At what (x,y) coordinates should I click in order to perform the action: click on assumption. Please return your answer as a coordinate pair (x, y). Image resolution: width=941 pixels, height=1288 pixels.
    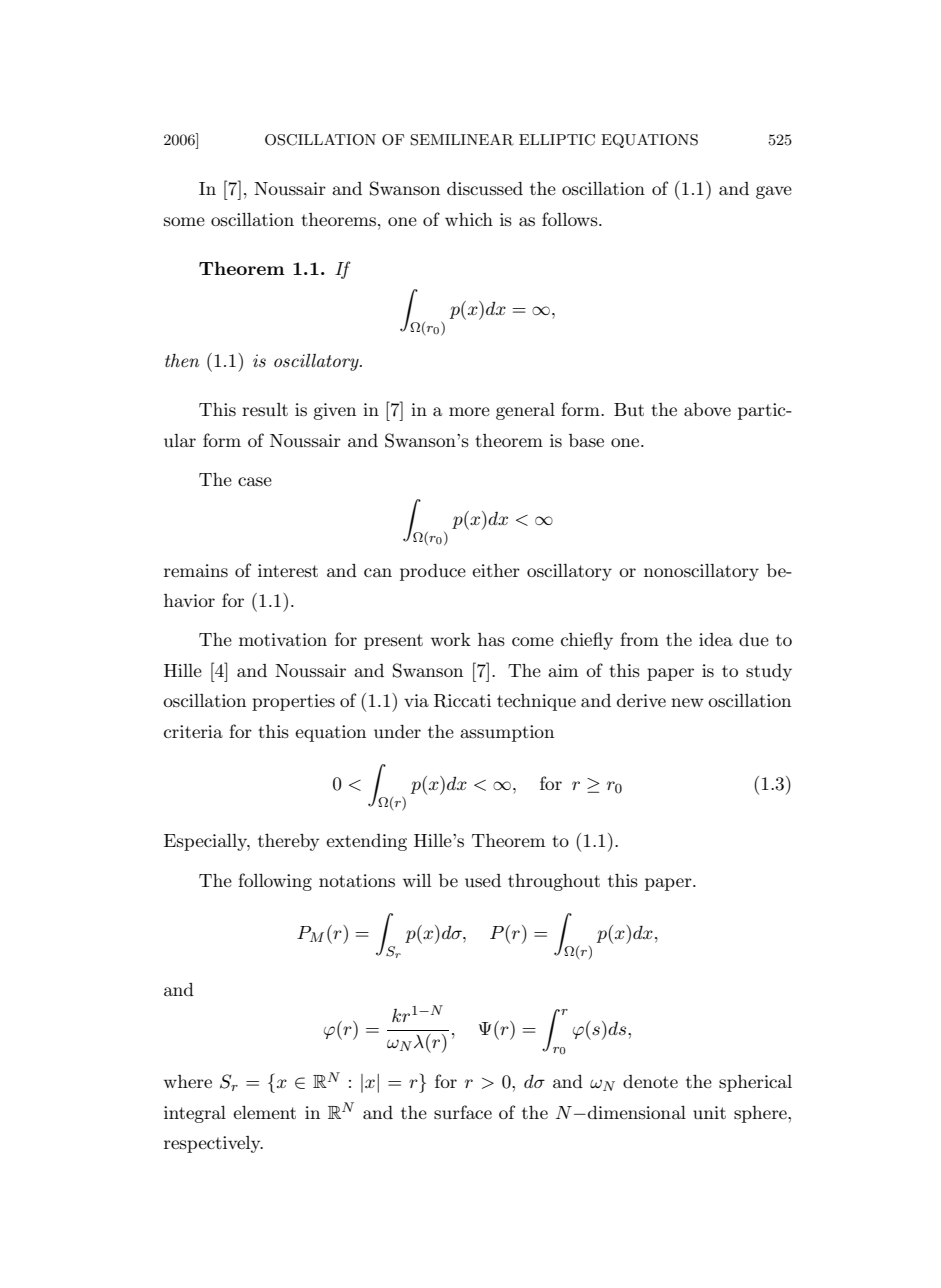
    Looking at the image, I should click on (507, 733).
